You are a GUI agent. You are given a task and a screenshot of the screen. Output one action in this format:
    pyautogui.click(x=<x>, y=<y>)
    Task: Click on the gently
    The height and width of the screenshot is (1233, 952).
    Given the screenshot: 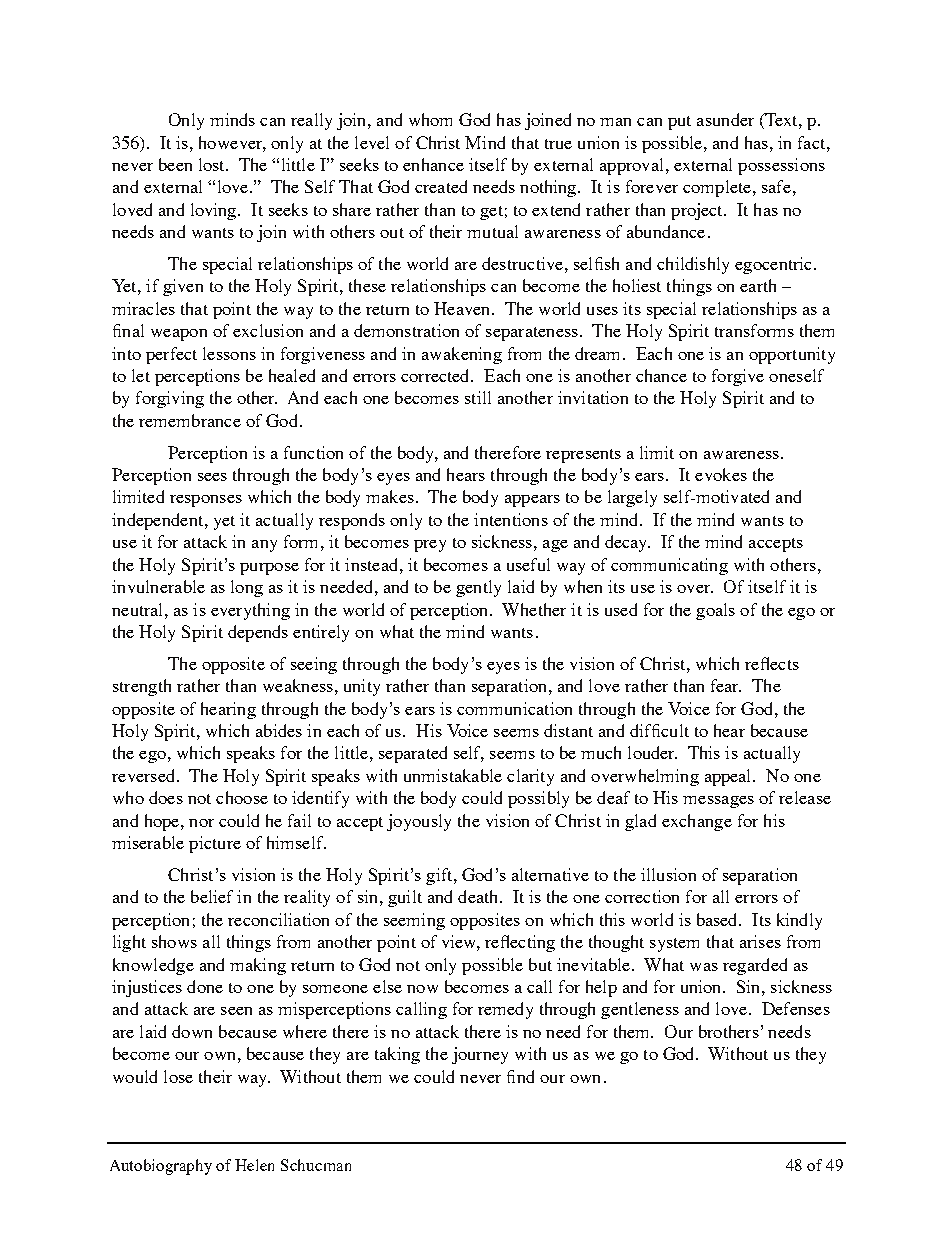 What is the action you would take?
    pyautogui.click(x=478, y=588)
